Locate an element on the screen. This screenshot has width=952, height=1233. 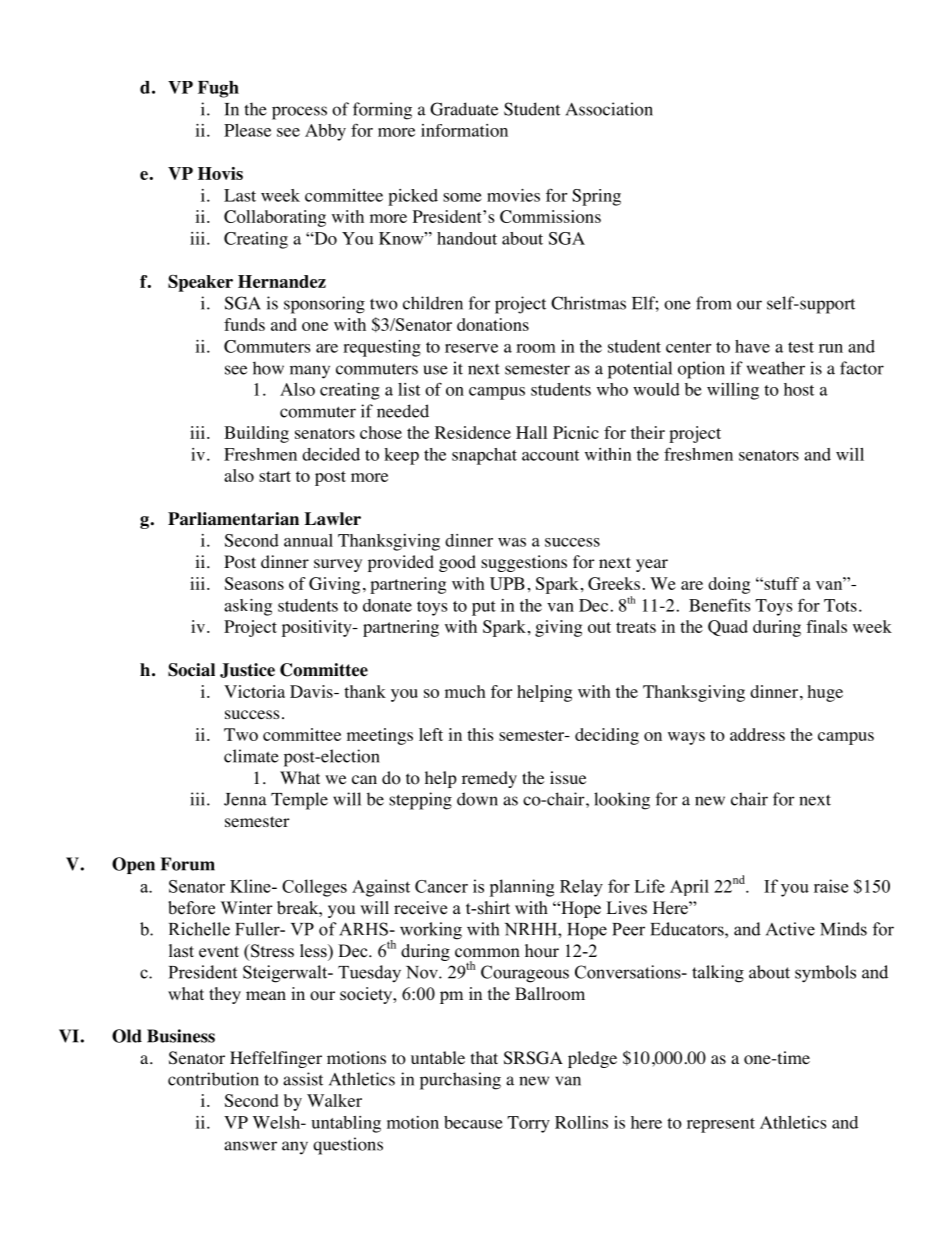
contribution is located at coordinates (213, 1079).
